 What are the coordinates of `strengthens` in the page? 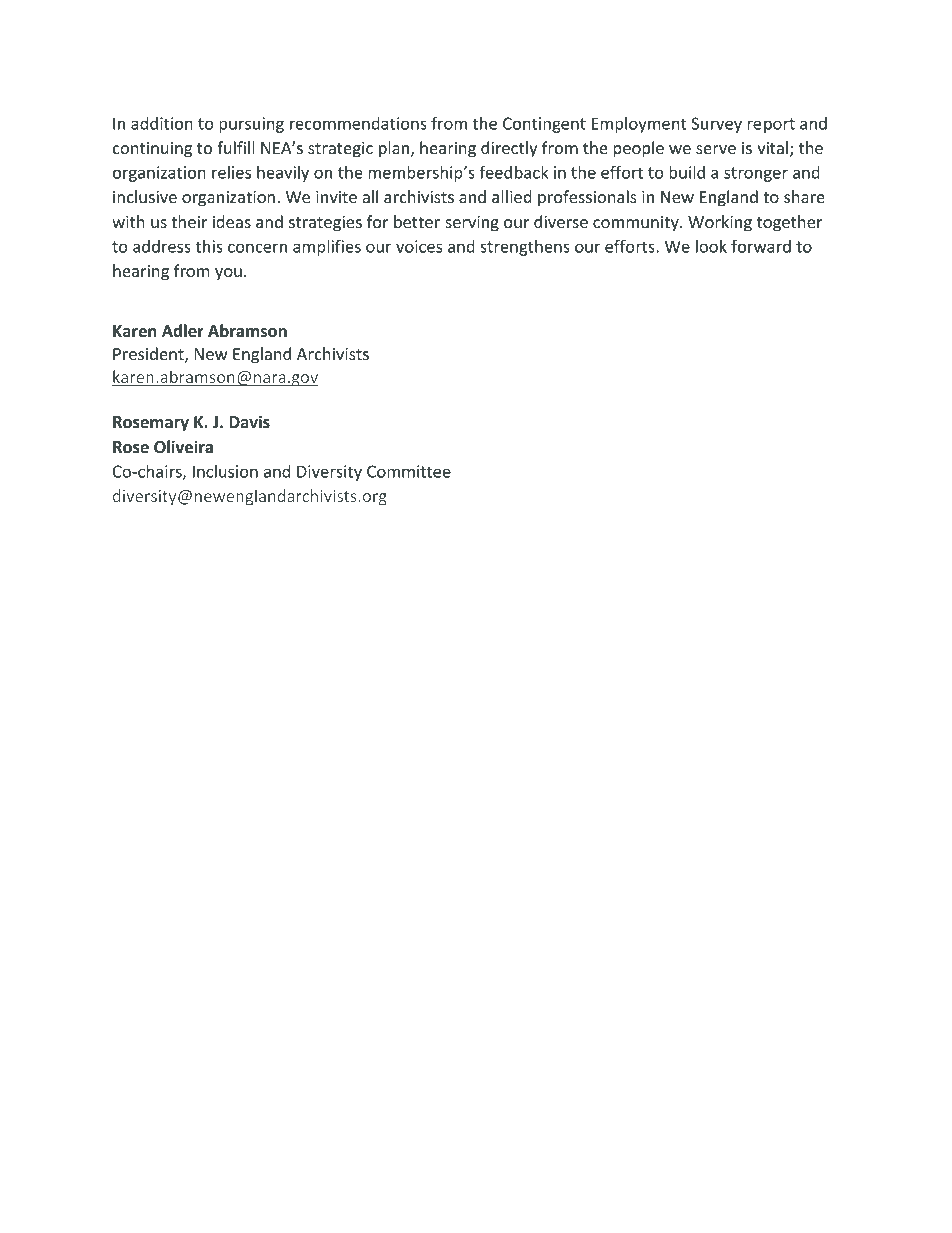 It's located at (525, 248).
